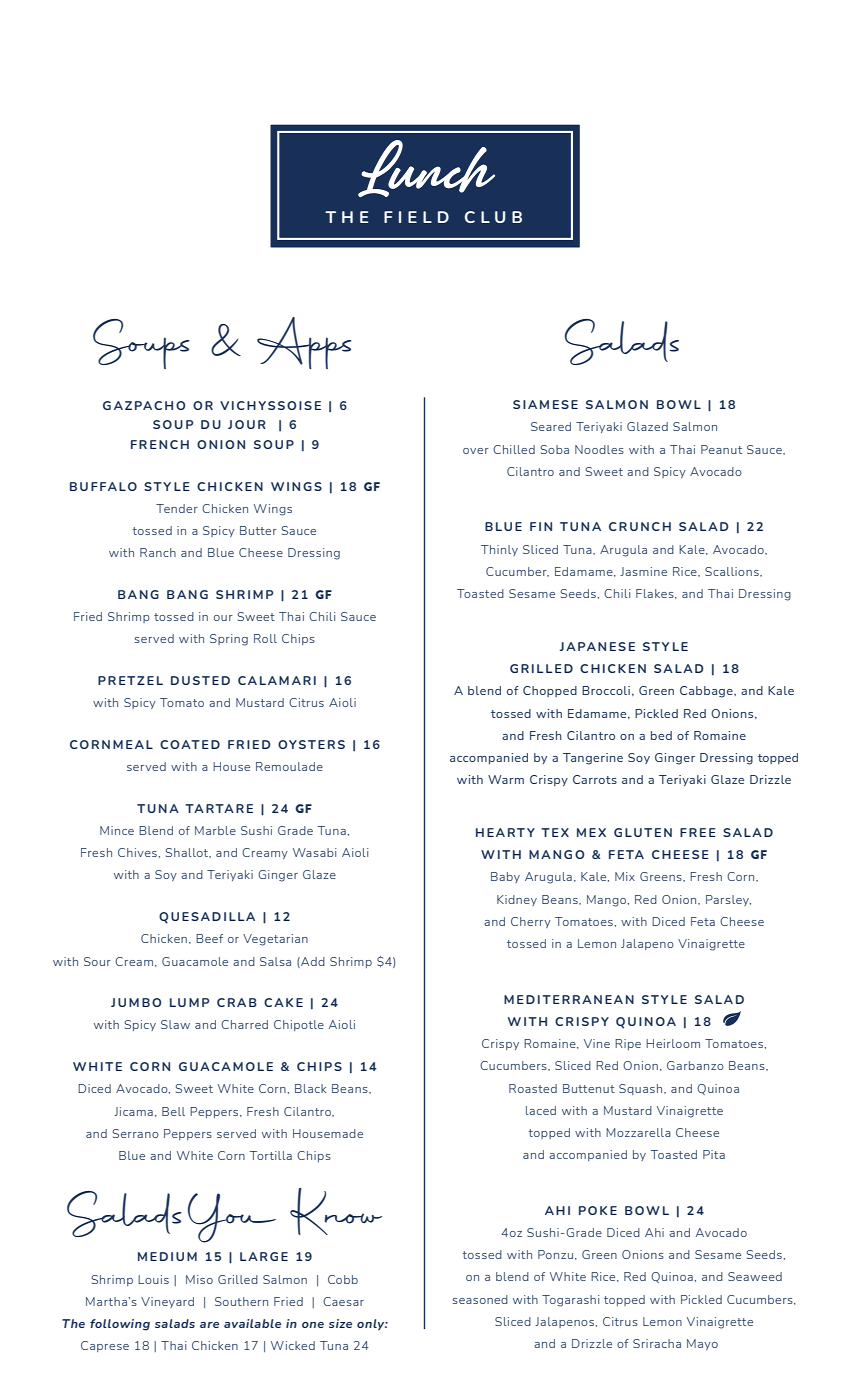 The image size is (849, 1400). Describe the element at coordinates (175, 1024) in the document. I see `Slaw` at that location.
